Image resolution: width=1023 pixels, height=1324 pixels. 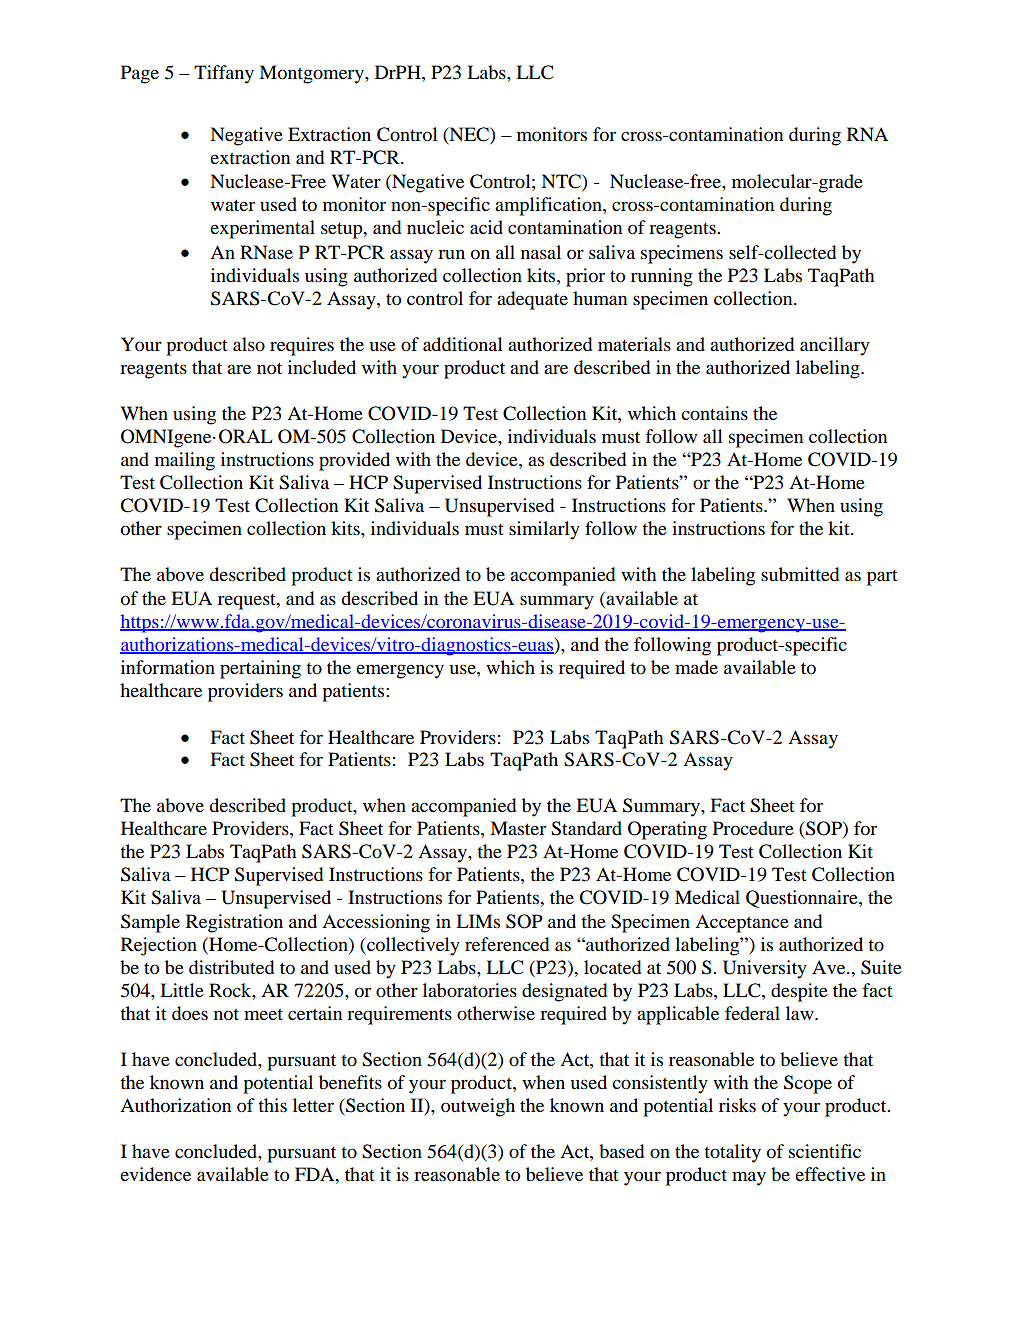 What do you see at coordinates (224, 74) in the screenshot?
I see `Tiffany` at bounding box center [224, 74].
